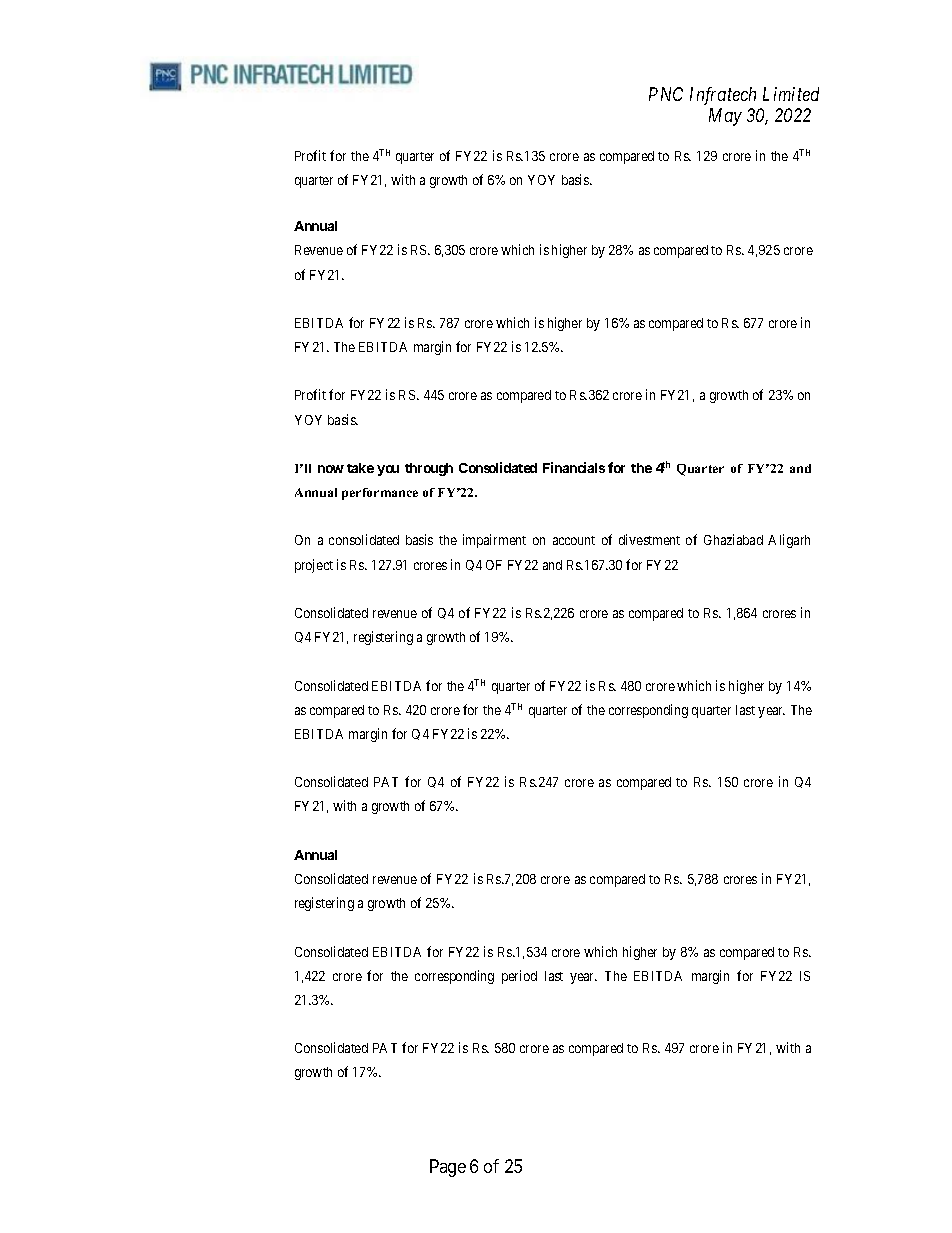 This image has width=952, height=1233. Describe the element at coordinates (791, 94) in the image. I see `Limited` at that location.
